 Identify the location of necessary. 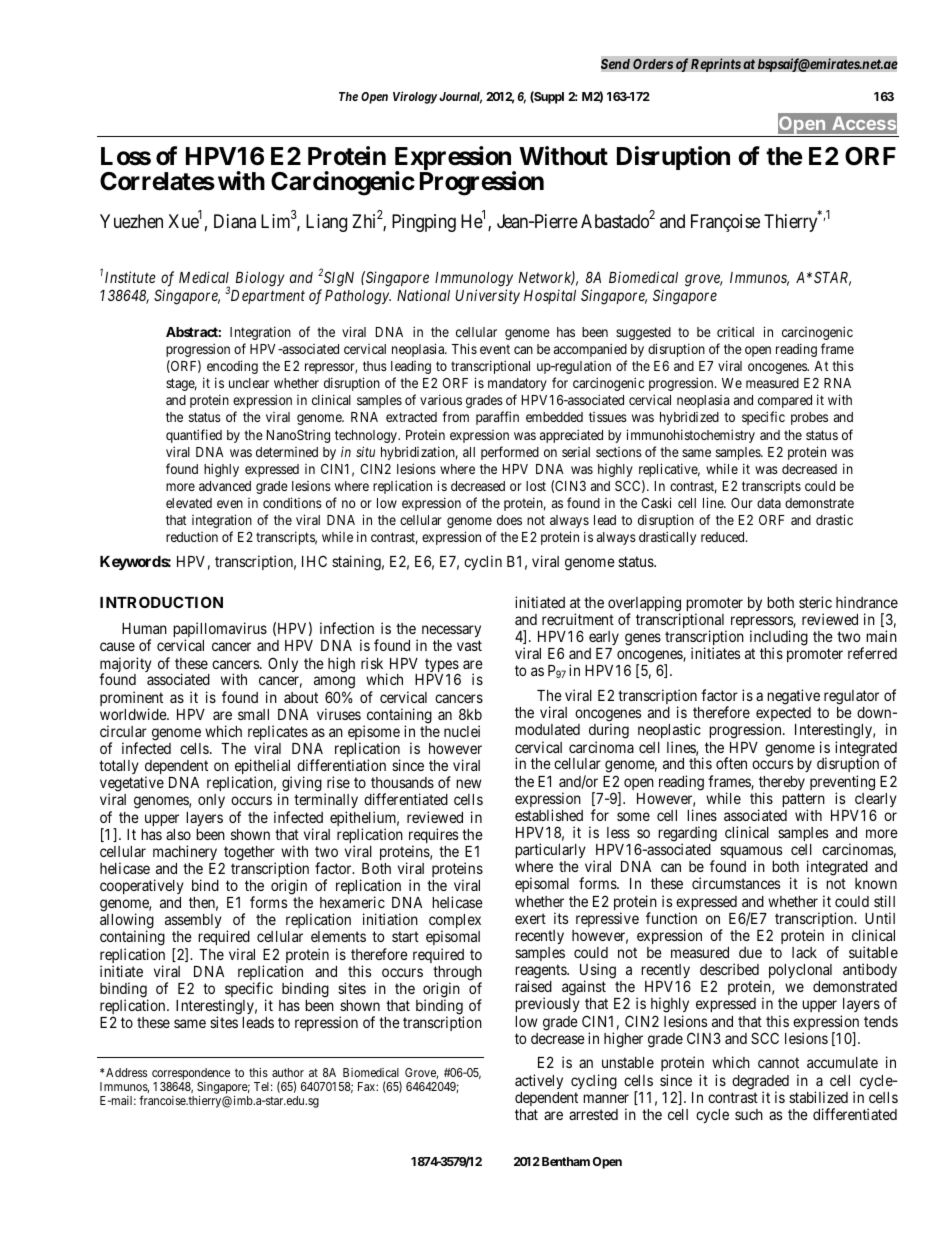
(451, 633).
